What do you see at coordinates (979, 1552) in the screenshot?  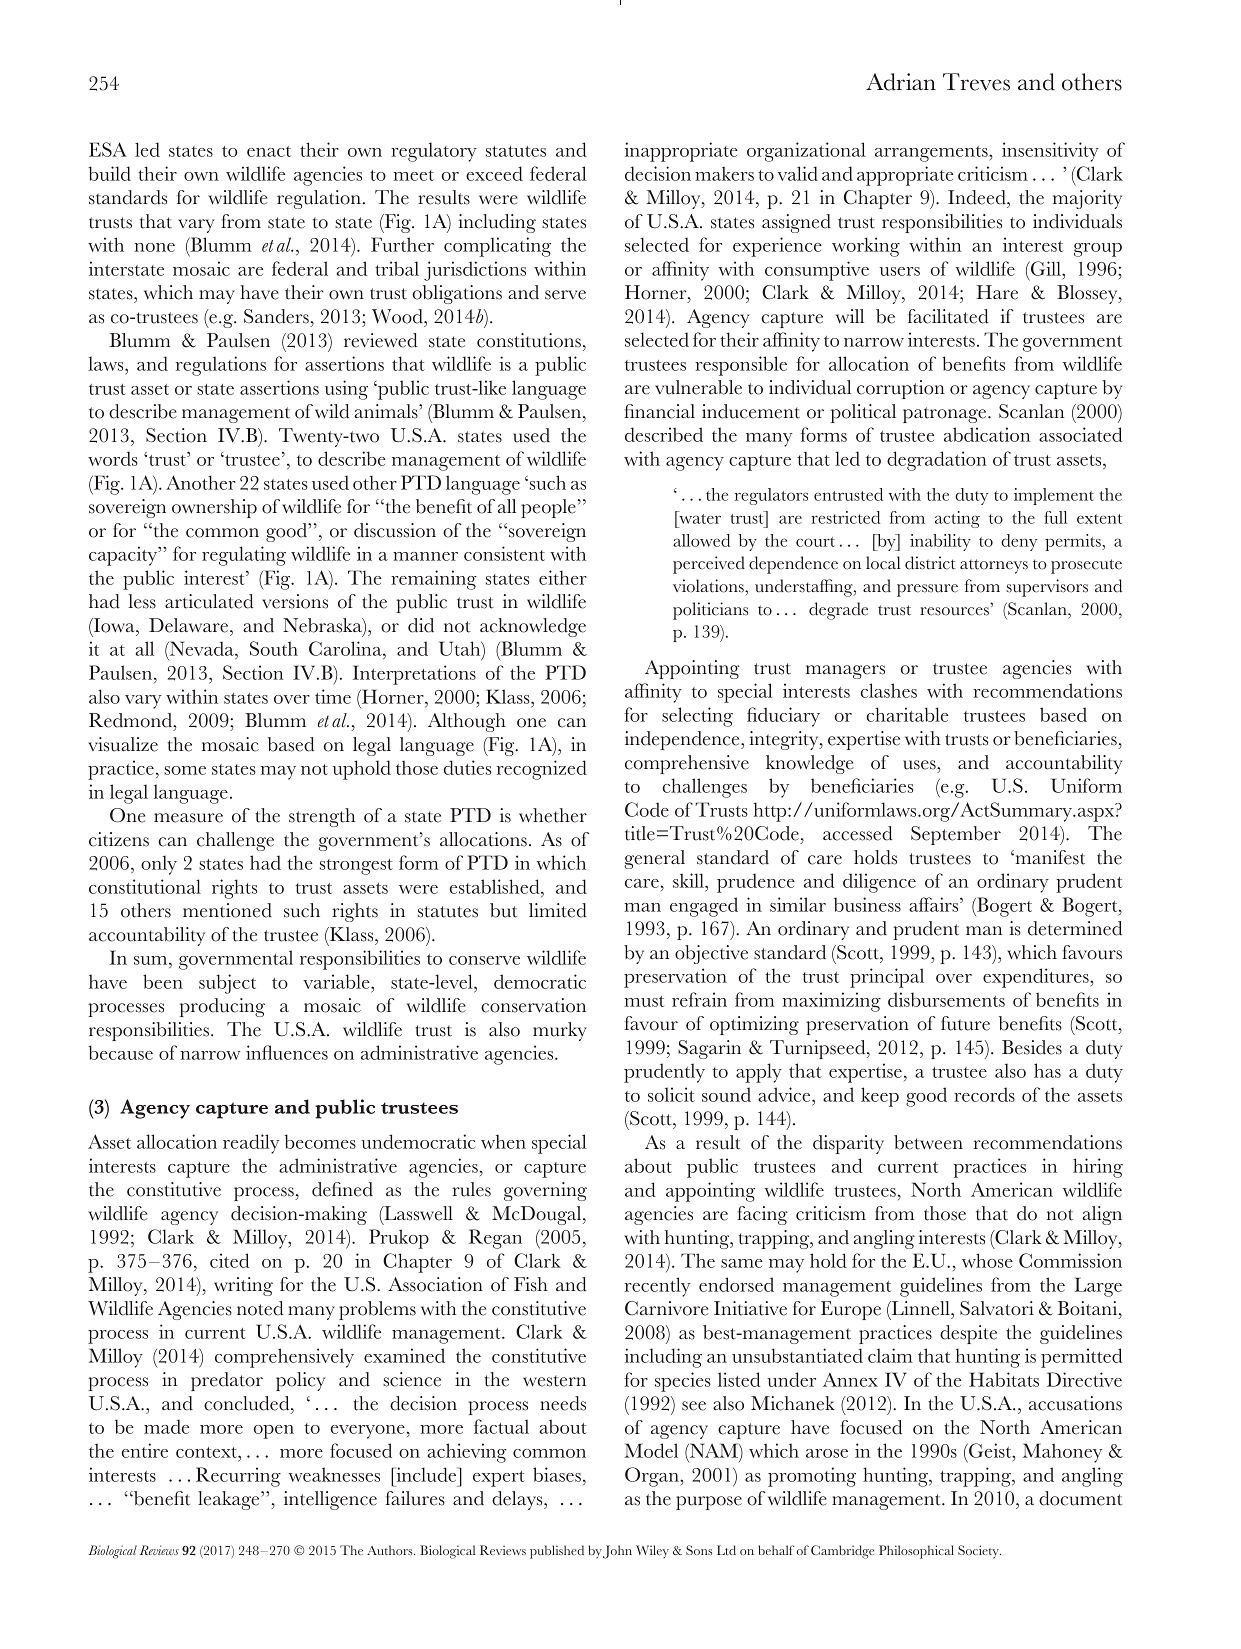 I see `Society` at bounding box center [979, 1552].
